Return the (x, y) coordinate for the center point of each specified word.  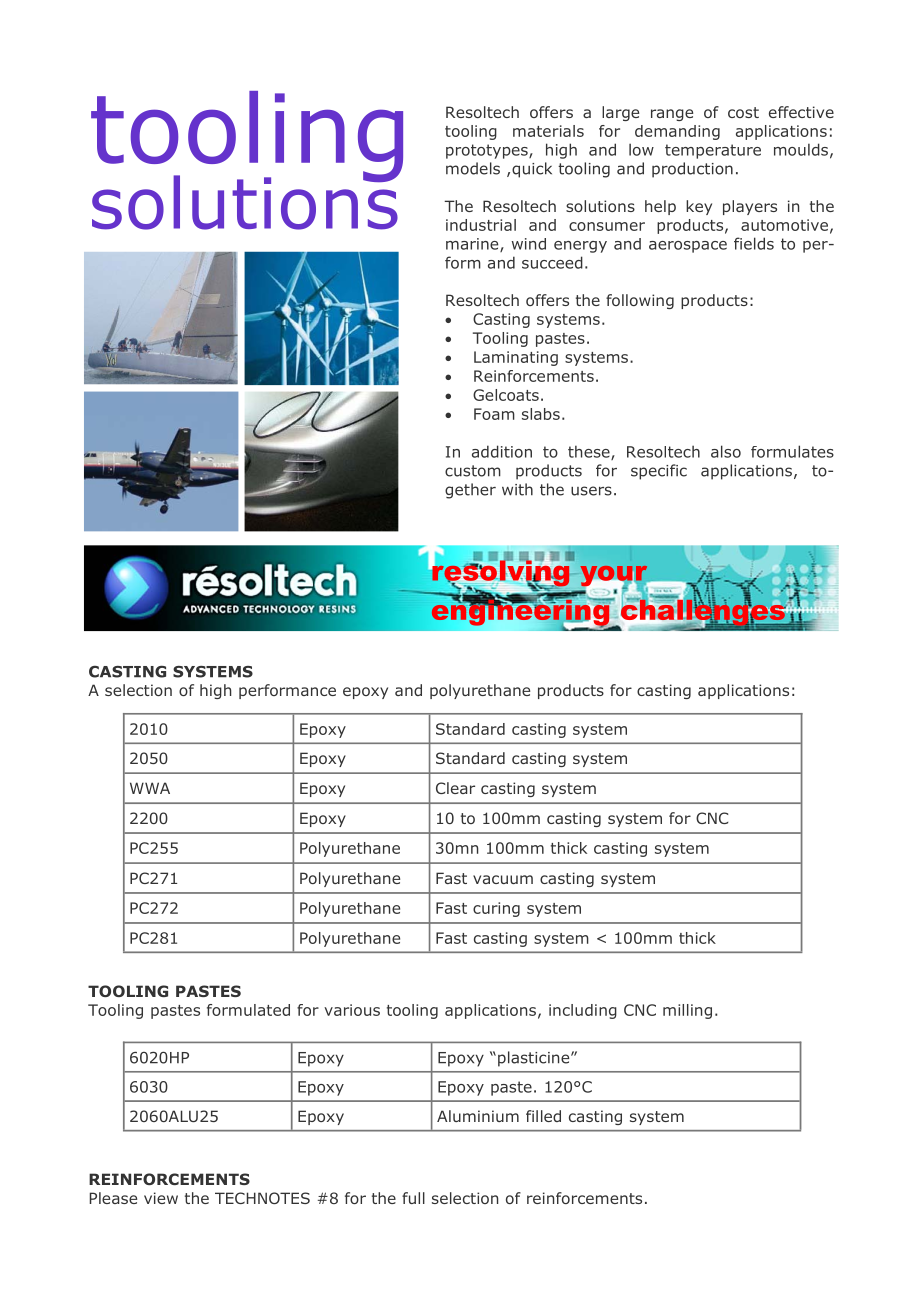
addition (502, 451)
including (583, 1011)
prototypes (488, 151)
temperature (713, 151)
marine (473, 245)
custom (473, 471)
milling (687, 1011)
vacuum (503, 879)
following (640, 301)
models (473, 168)
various (352, 1010)
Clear (455, 788)
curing (496, 909)
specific (659, 472)
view (161, 1198)
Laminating (516, 358)
